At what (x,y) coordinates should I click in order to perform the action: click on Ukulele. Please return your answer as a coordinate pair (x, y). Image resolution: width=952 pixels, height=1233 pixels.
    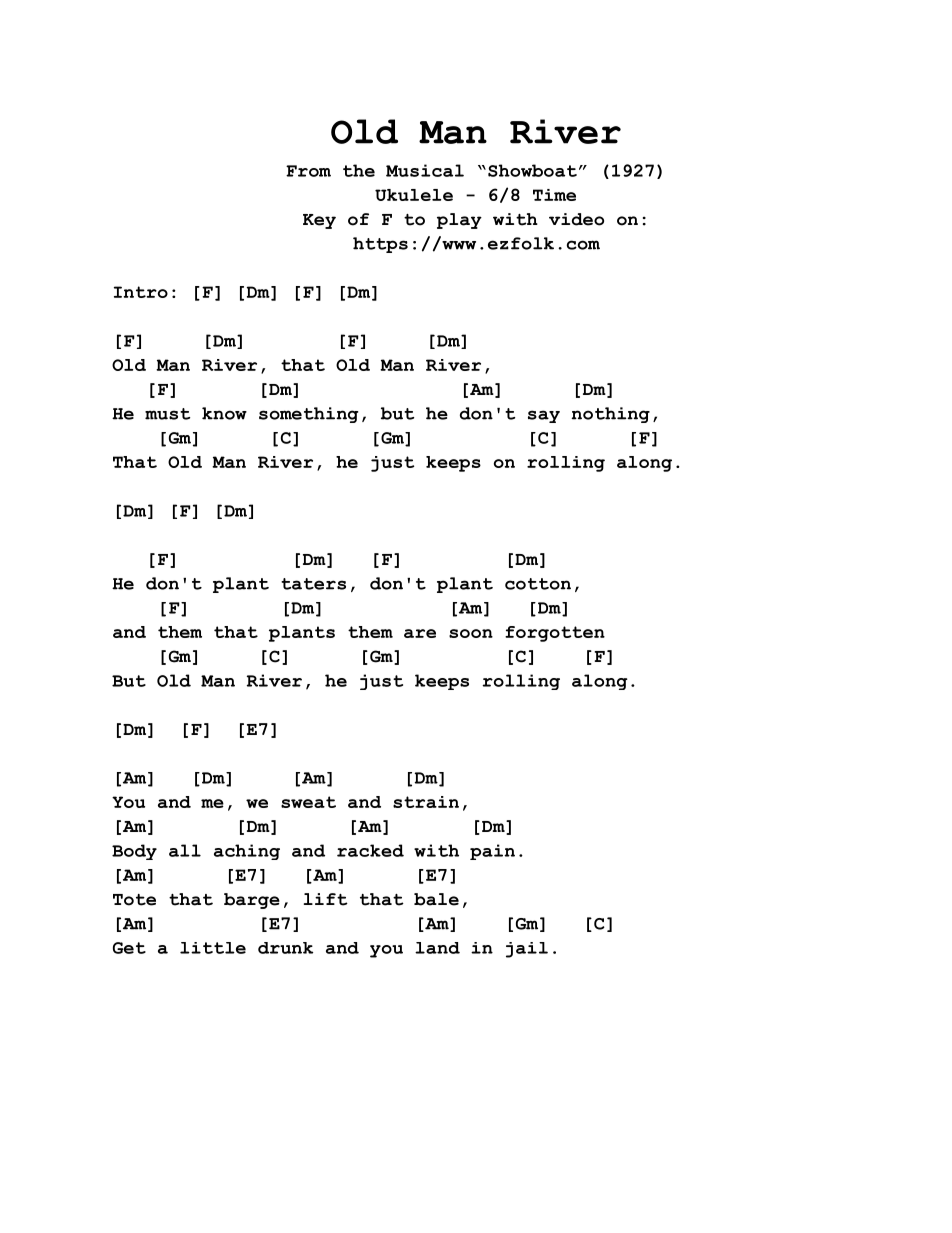
    Looking at the image, I should click on (414, 195).
